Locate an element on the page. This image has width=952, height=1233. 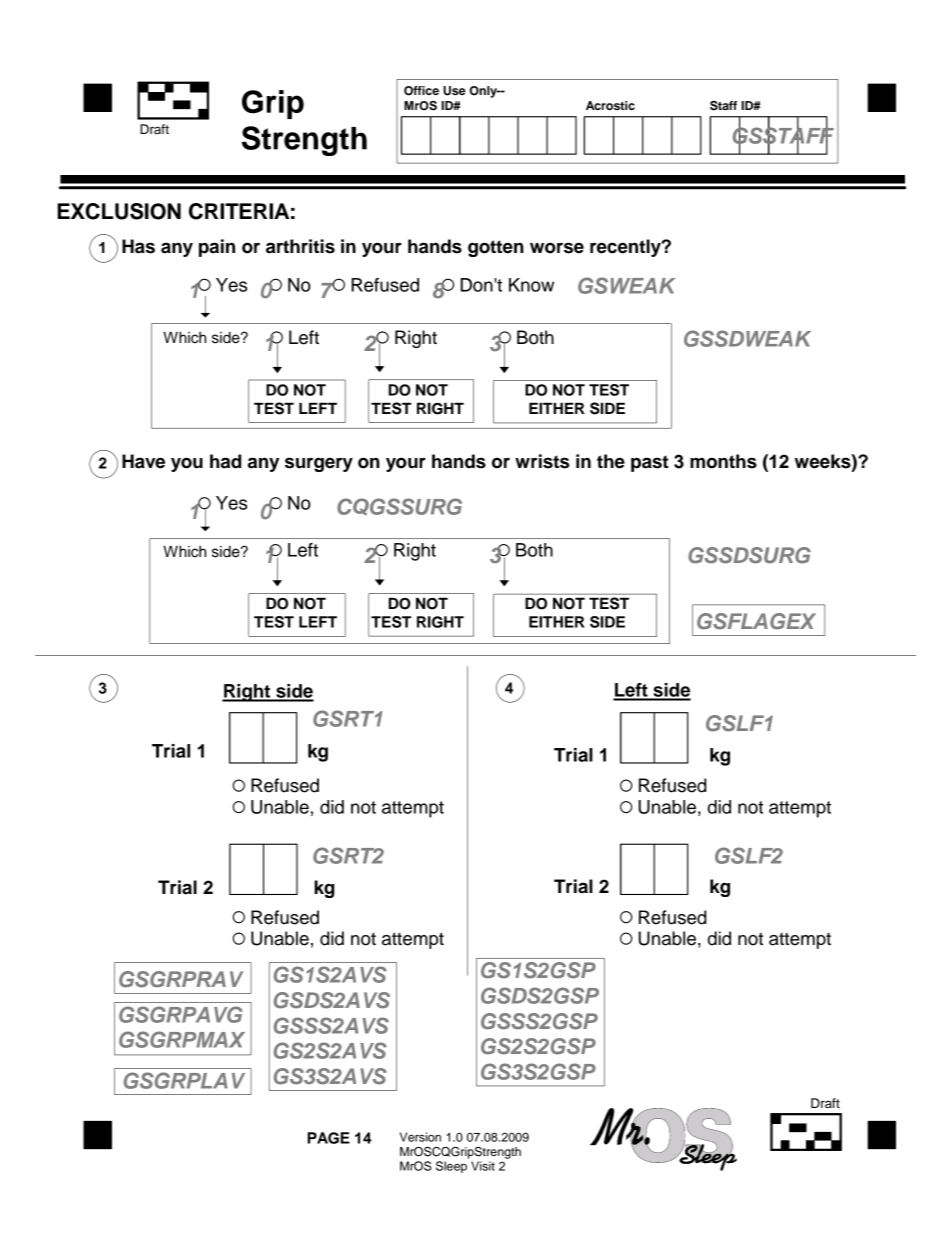
surgery is located at coordinates (319, 464).
